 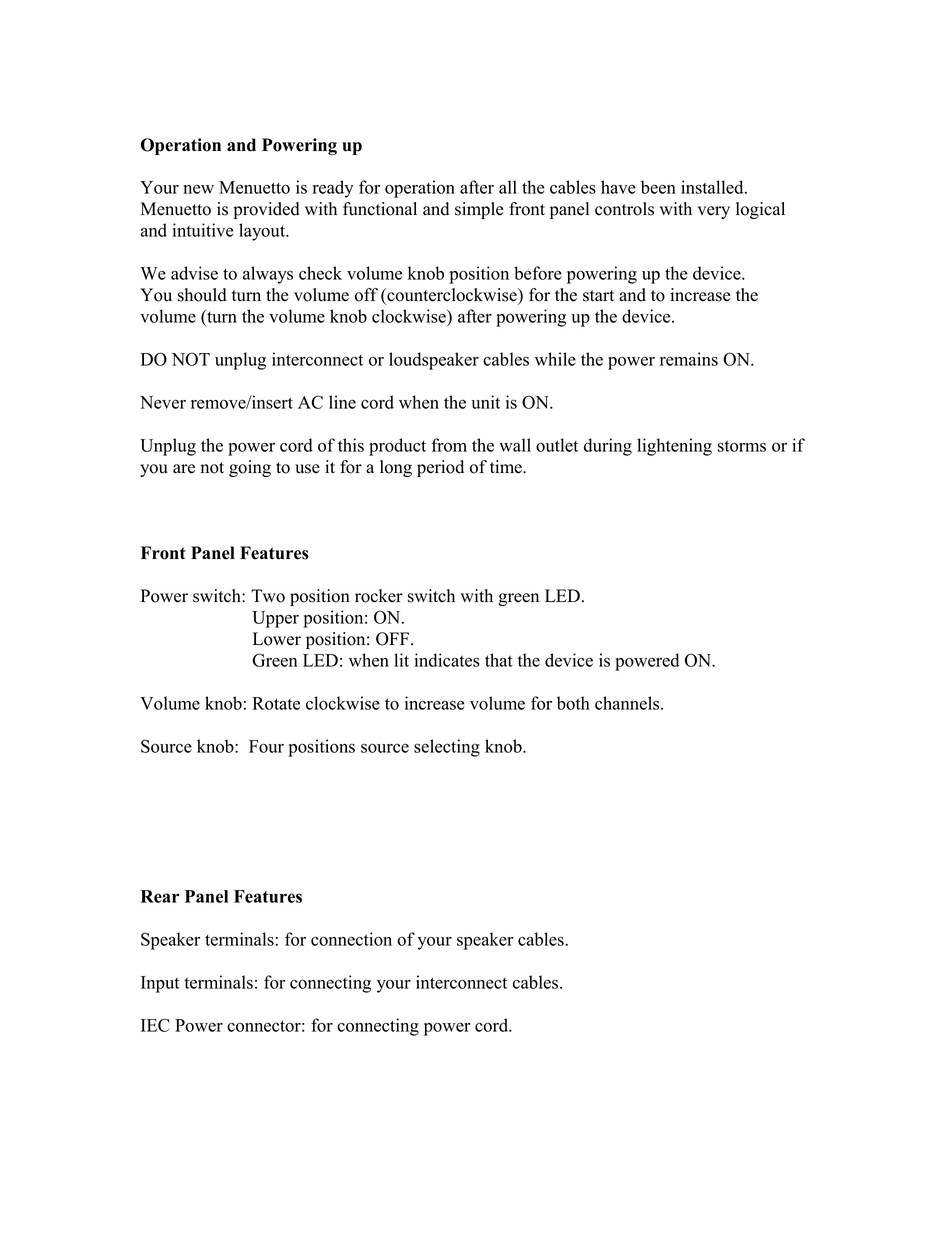 I want to click on lightening, so click(x=674, y=447).
